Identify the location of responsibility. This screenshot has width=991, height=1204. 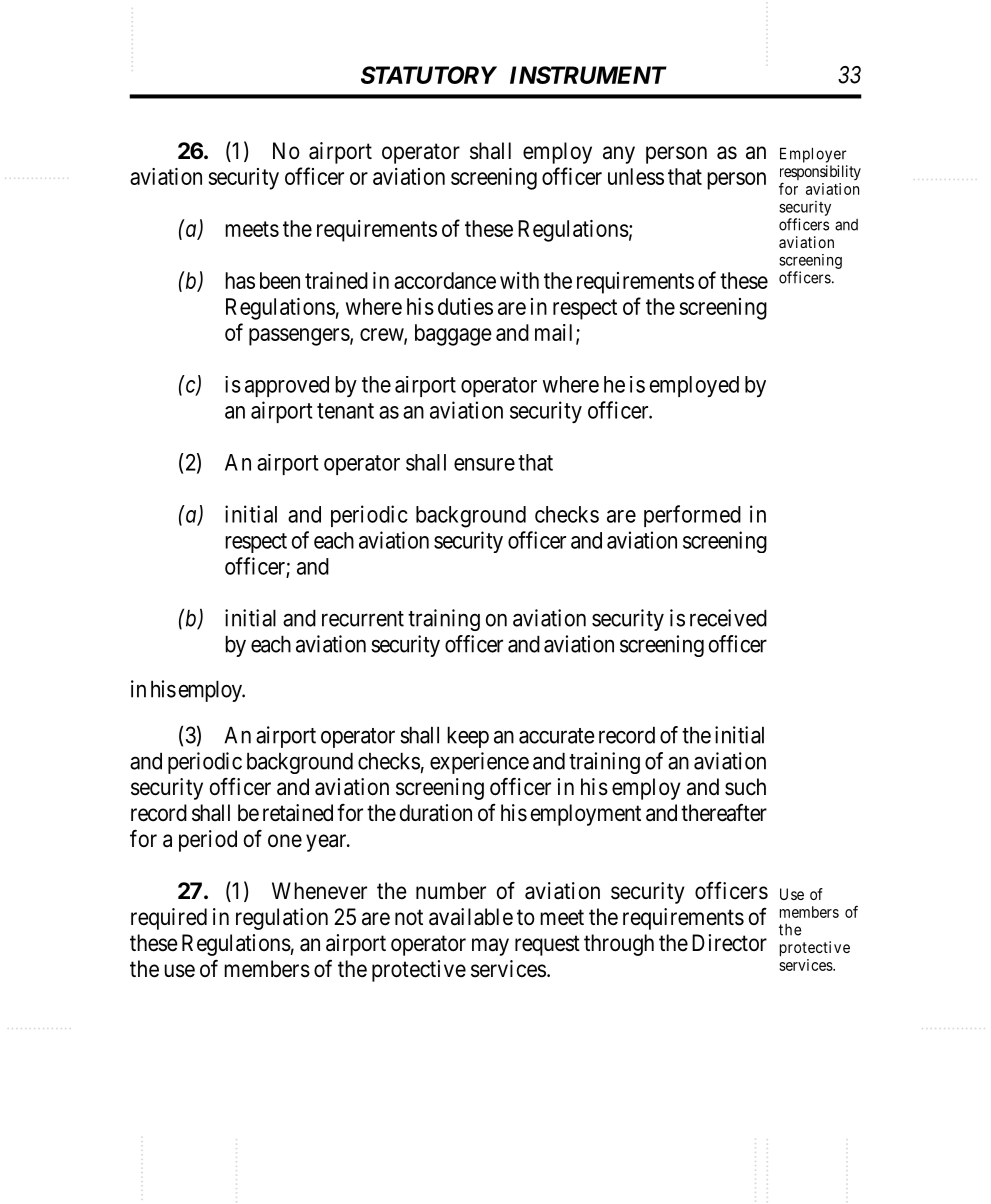
(820, 174).
